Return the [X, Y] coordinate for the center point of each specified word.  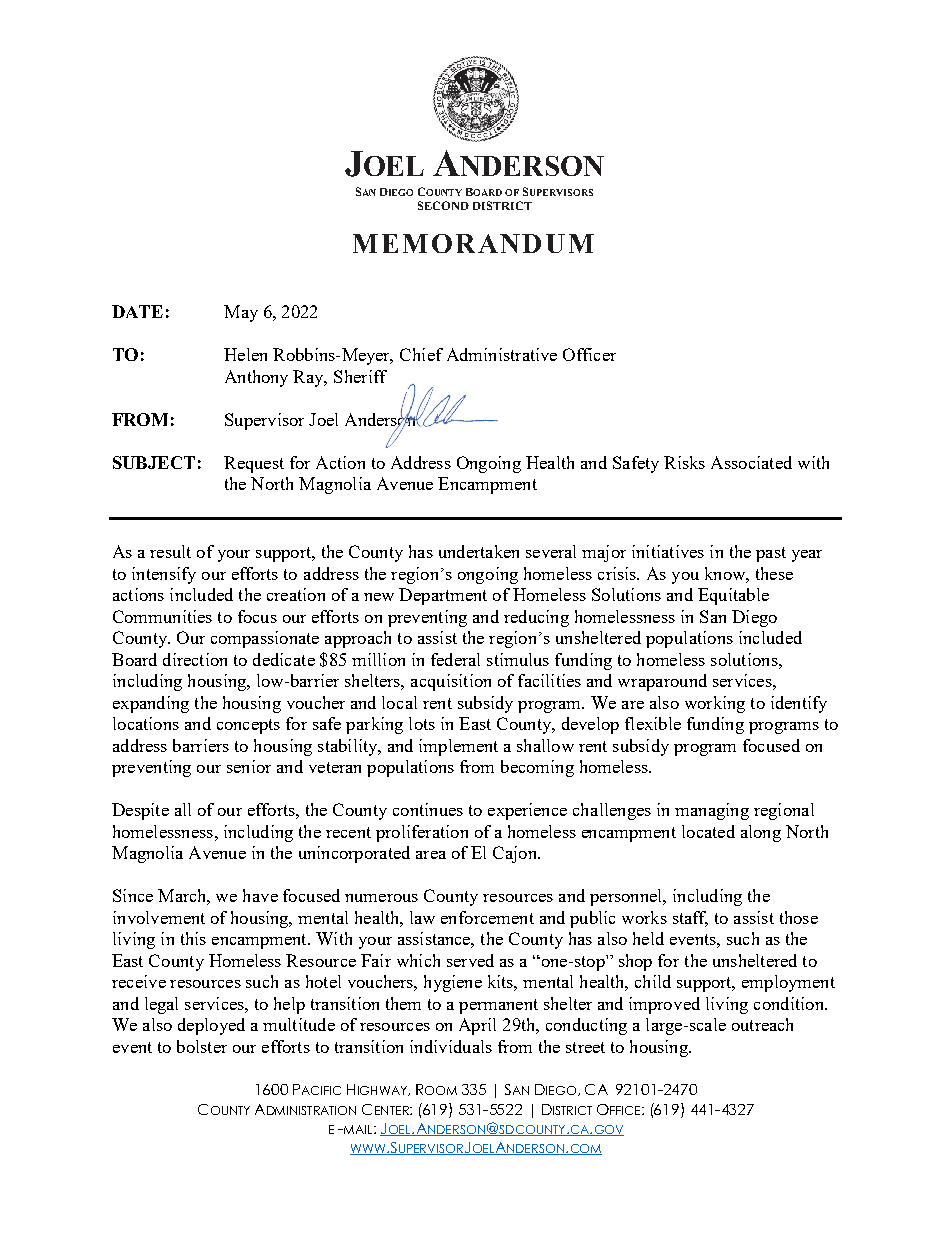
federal [455, 659]
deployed [211, 1026]
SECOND [443, 205]
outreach [762, 1024]
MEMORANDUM [473, 243]
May [241, 313]
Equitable [733, 596]
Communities [162, 616]
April [477, 1026]
